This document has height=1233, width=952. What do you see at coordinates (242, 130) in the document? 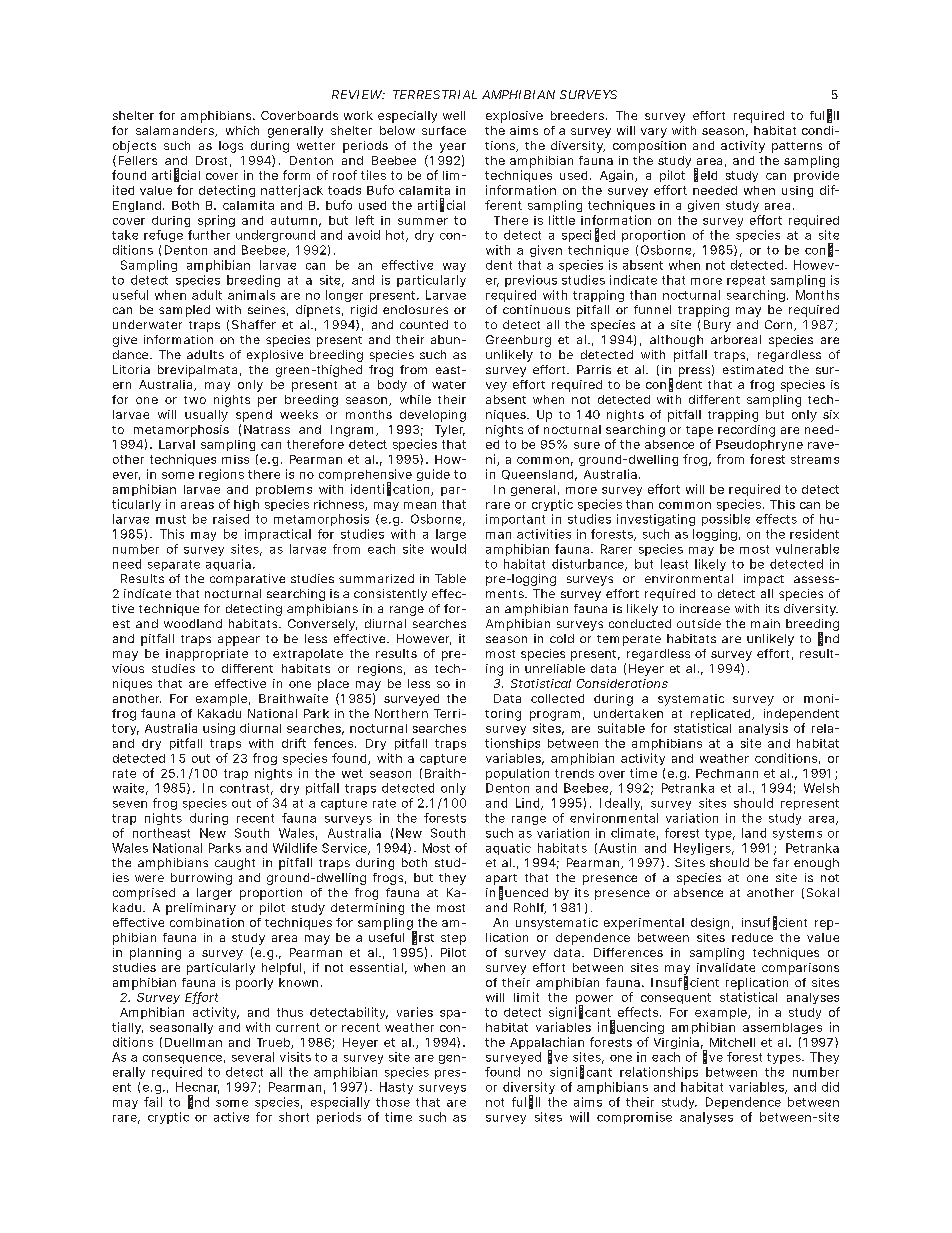
I see `which` at bounding box center [242, 130].
